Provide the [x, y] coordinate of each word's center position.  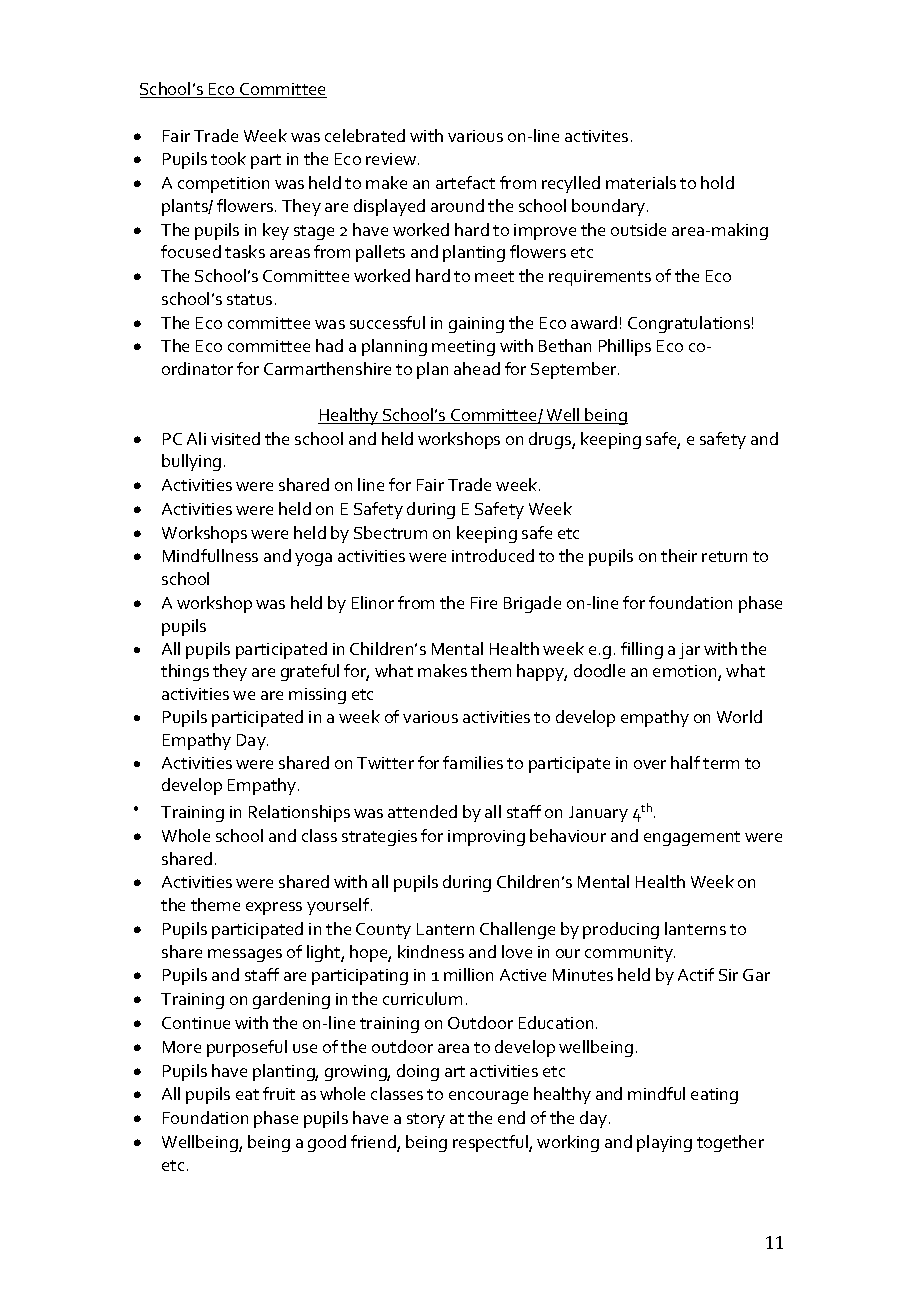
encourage [488, 1097]
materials [641, 182]
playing [664, 1143]
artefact [465, 182]
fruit [279, 1093]
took [228, 158]
